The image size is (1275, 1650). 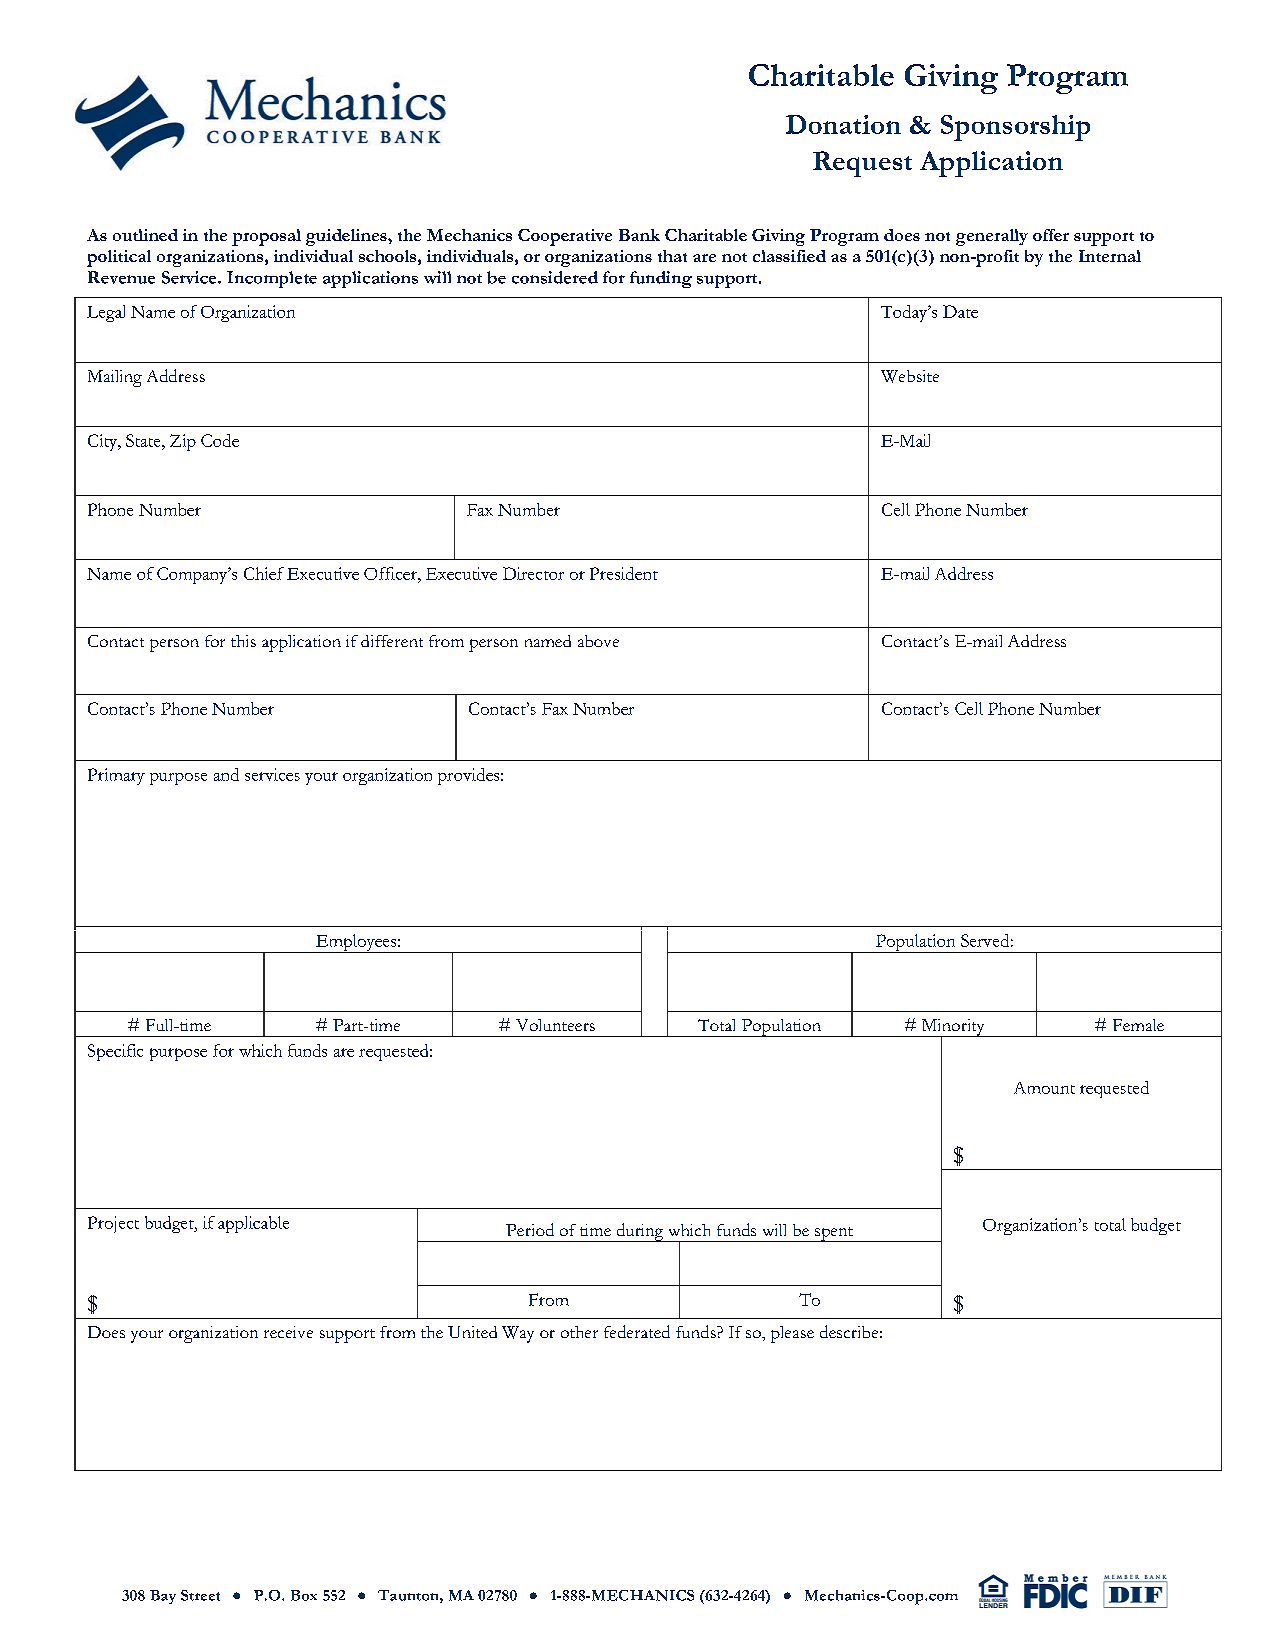 I want to click on proposal, so click(x=266, y=237).
